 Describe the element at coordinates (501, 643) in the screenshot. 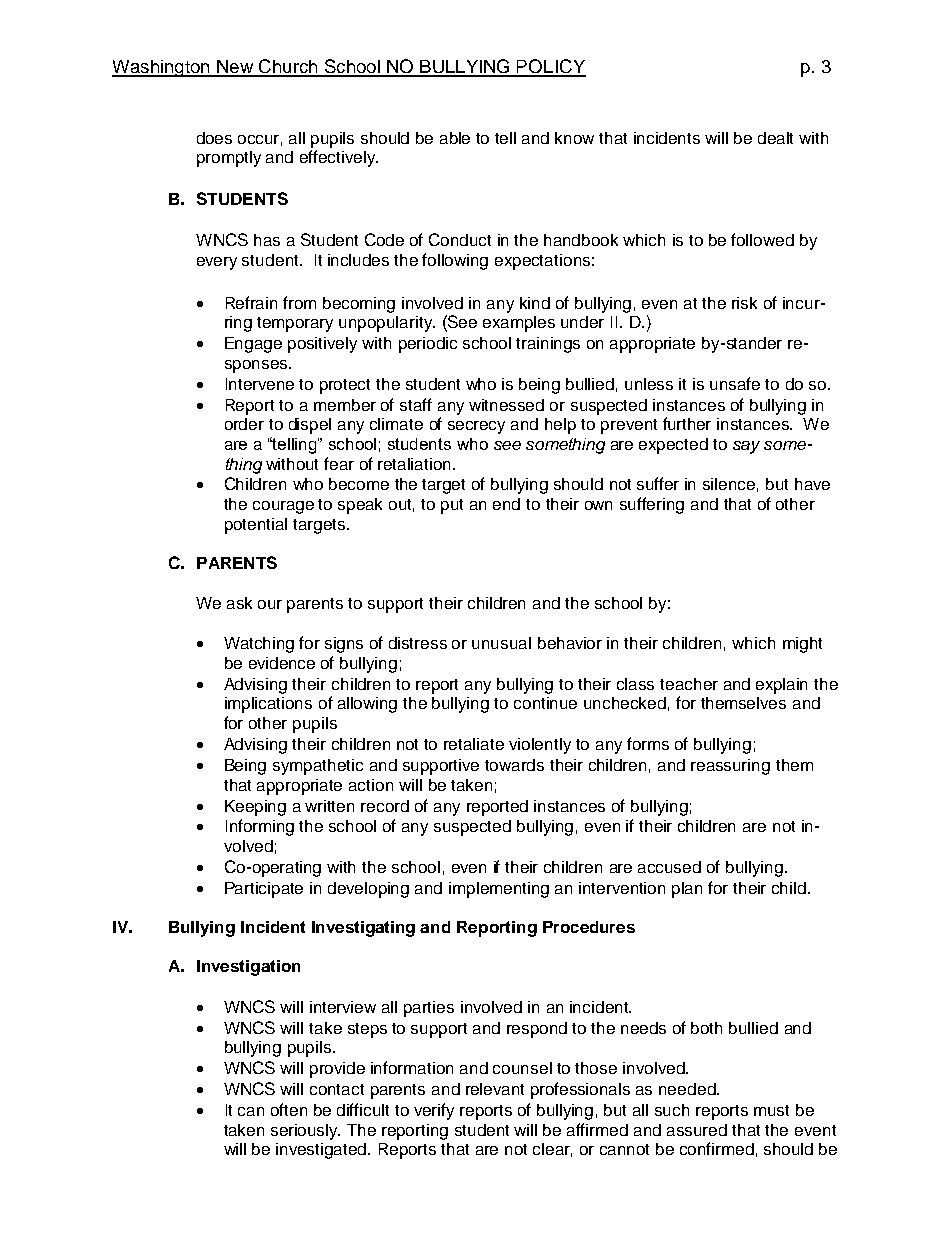

I see `unusual` at that location.
